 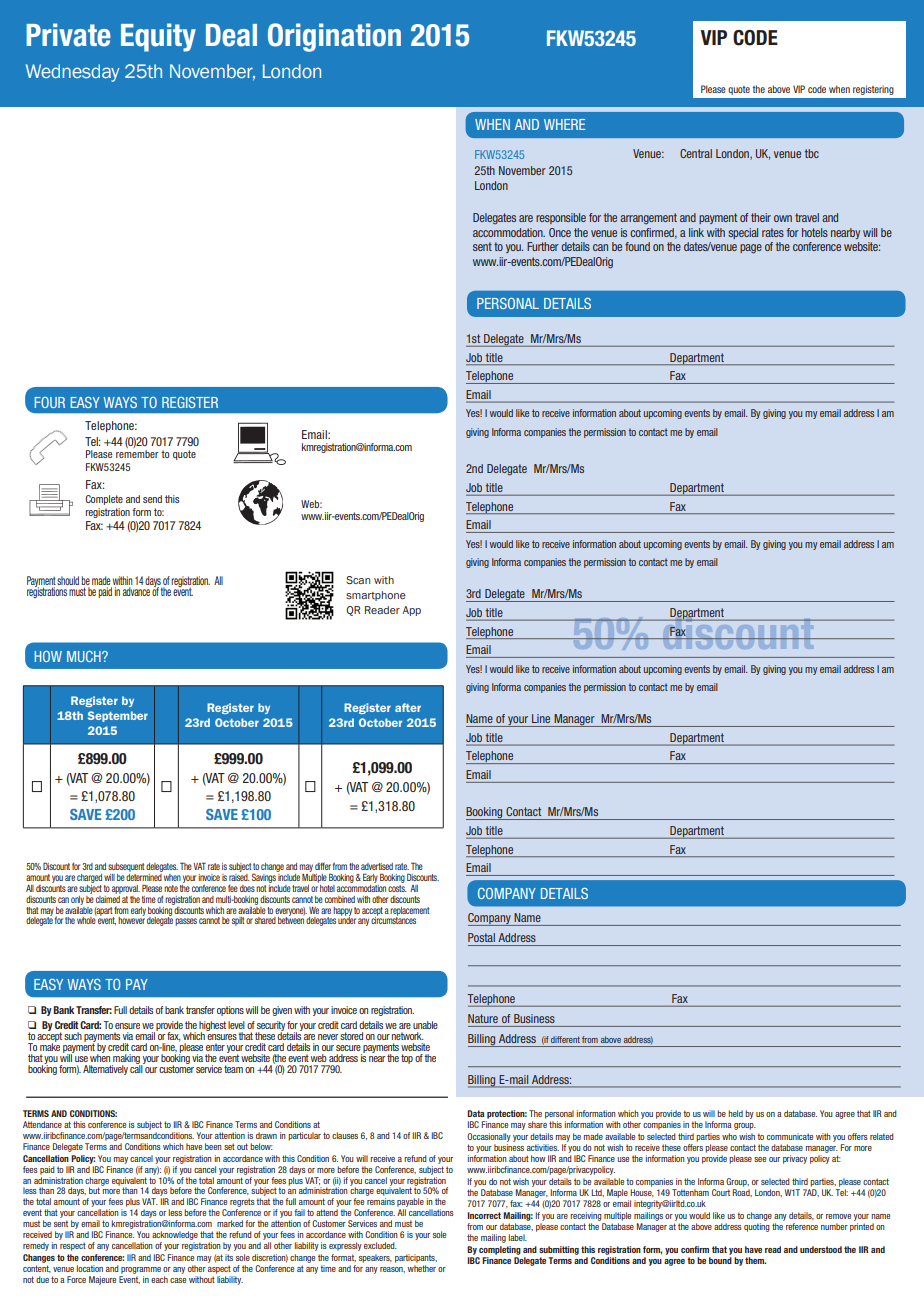 I want to click on programme, so click(x=141, y=1270).
